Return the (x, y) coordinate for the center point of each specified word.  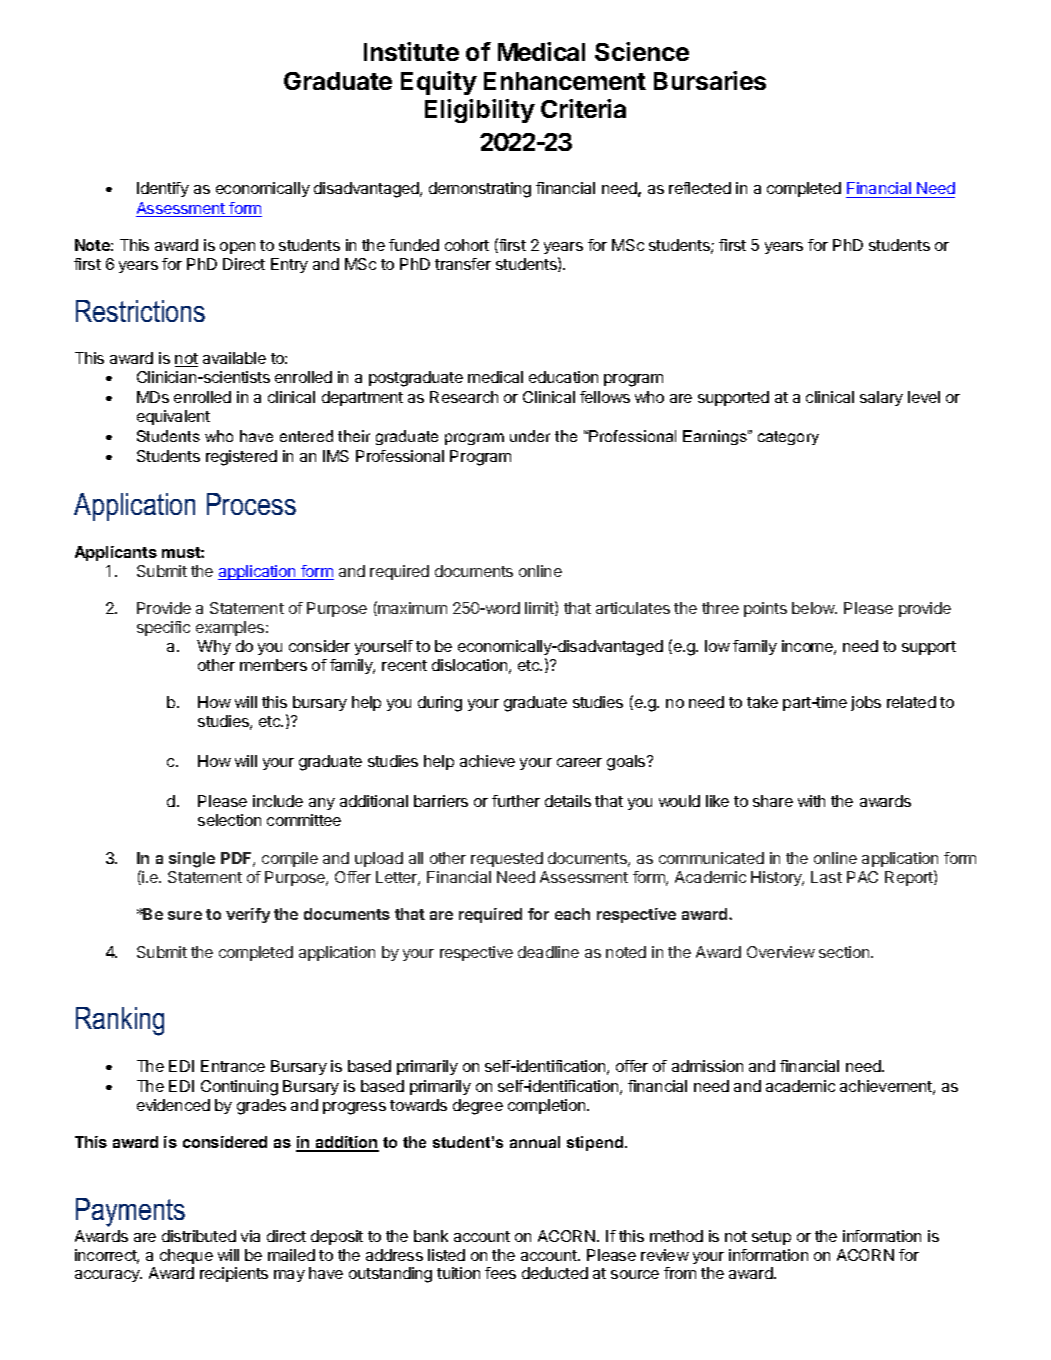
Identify (163, 189)
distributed (199, 1236)
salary (881, 398)
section (845, 952)
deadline (548, 952)
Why (214, 647)
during (440, 704)
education (563, 377)
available (234, 358)
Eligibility (480, 111)
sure (185, 915)
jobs (866, 703)
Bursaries (710, 80)
